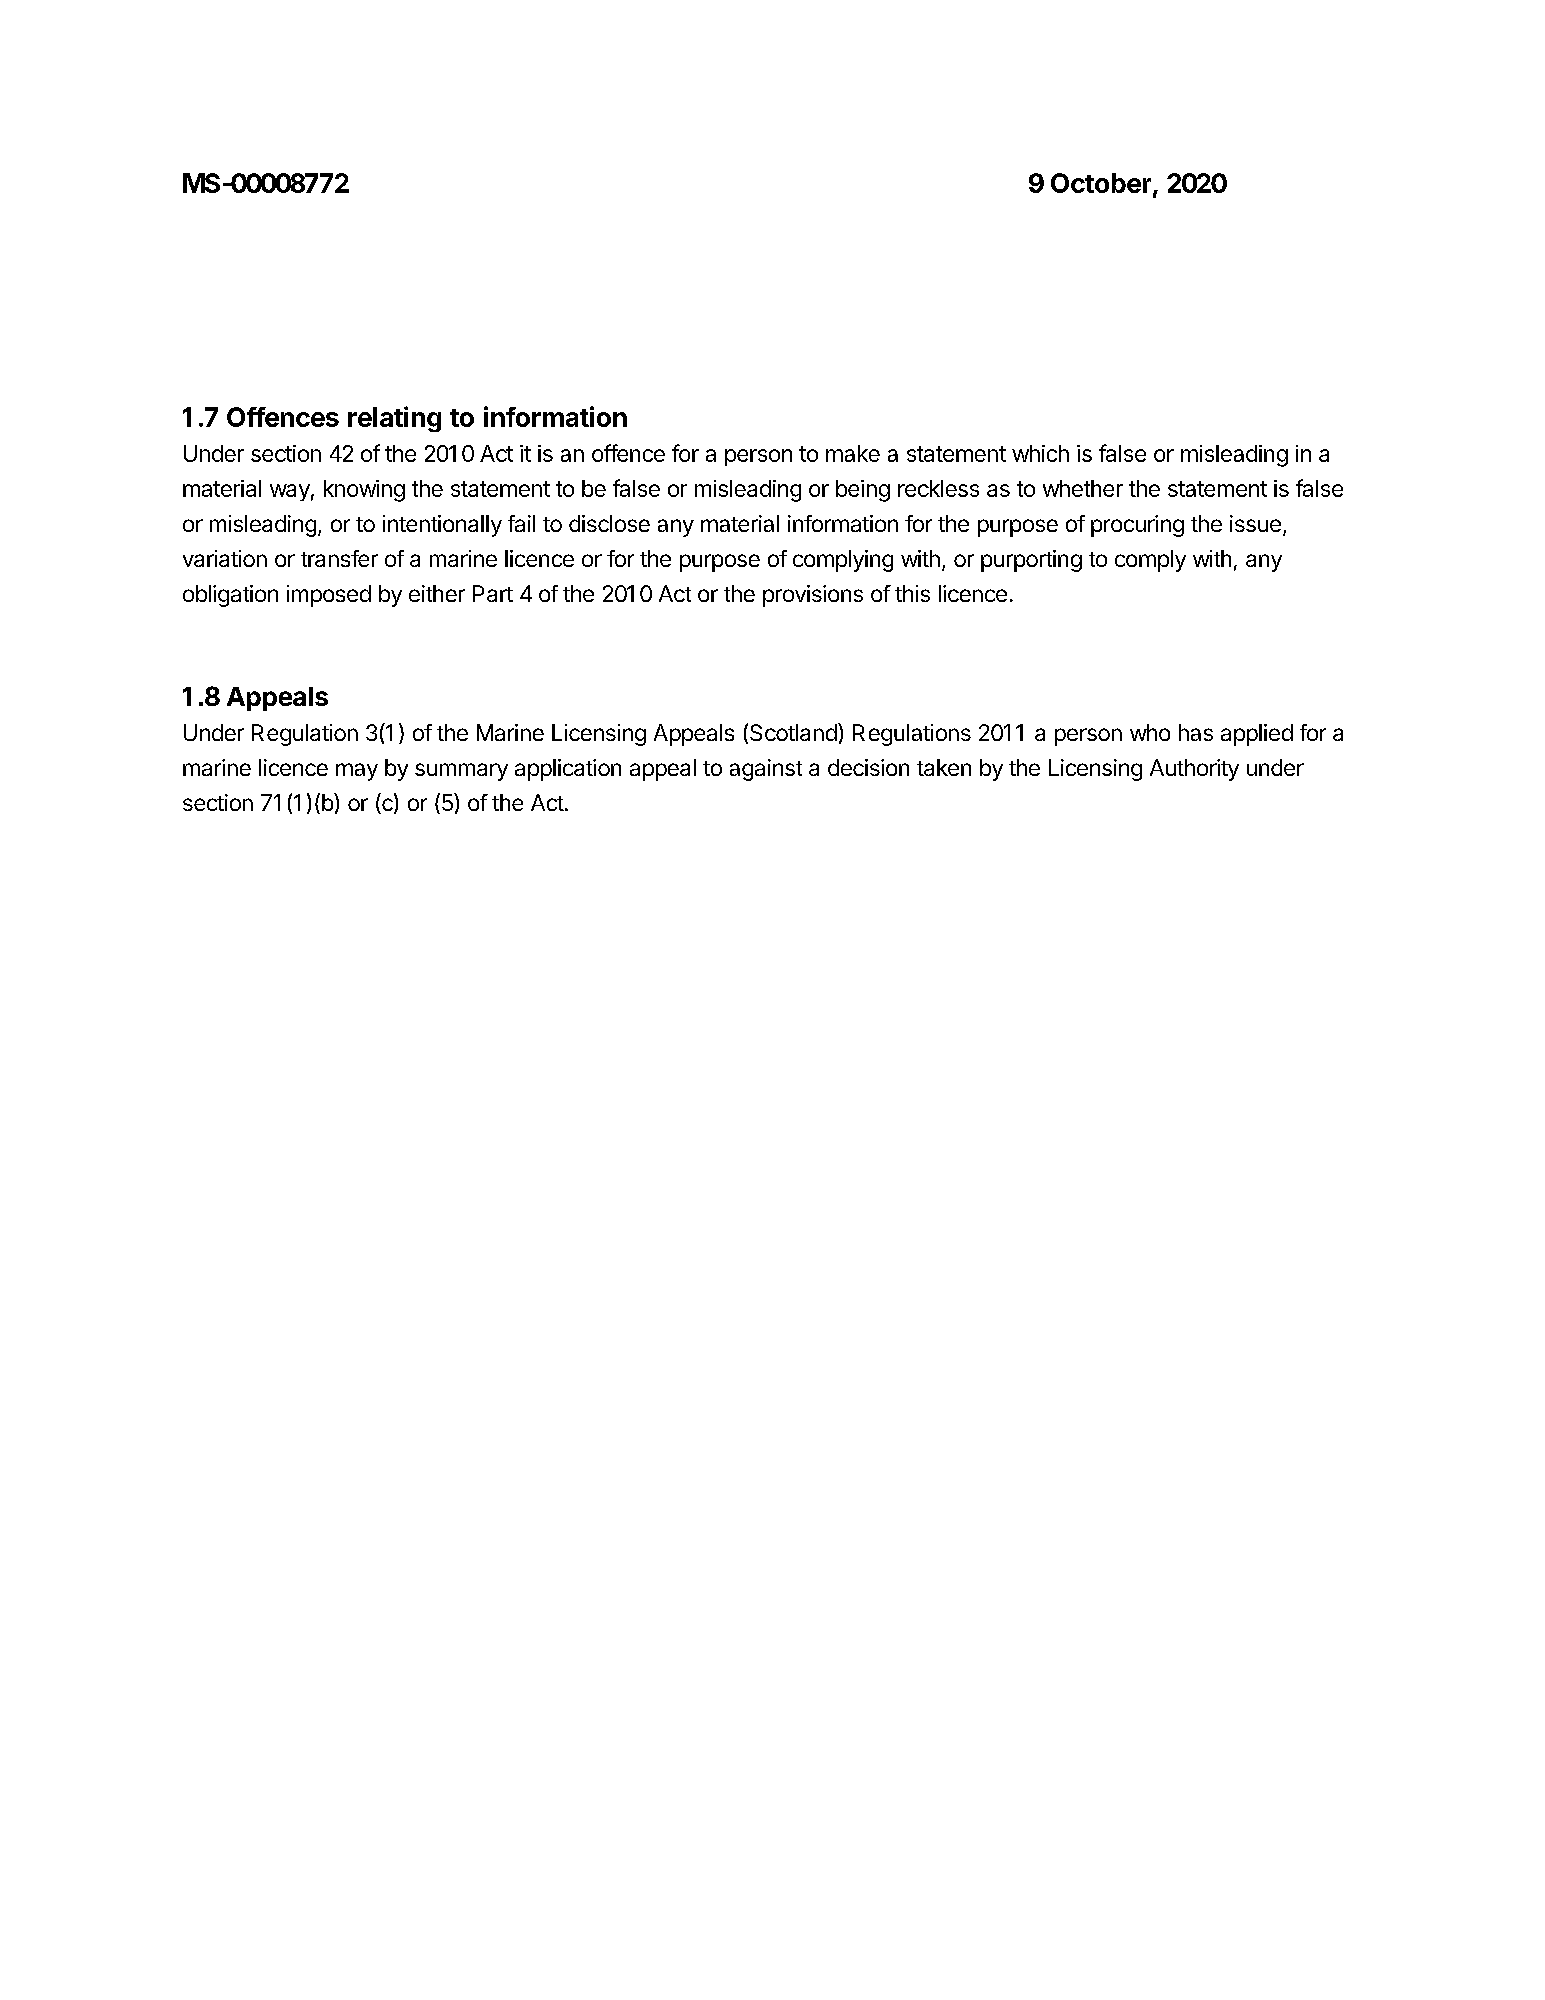  I want to click on which, so click(1040, 453).
